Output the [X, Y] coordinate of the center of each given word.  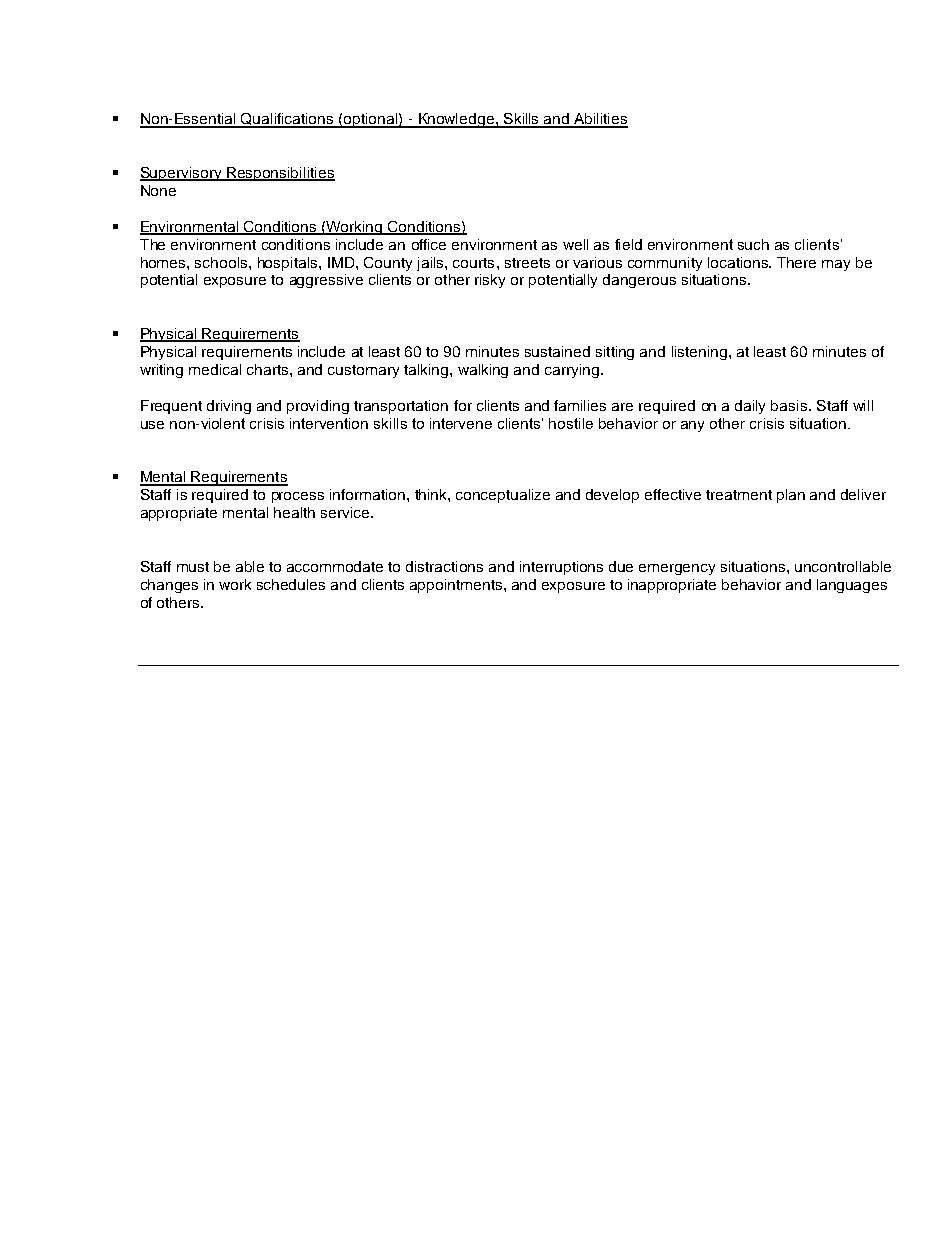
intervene [461, 423]
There [796, 262]
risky [490, 281]
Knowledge [456, 120]
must [193, 567]
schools [222, 262]
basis [789, 405]
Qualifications [287, 120]
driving [229, 407]
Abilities [600, 120]
